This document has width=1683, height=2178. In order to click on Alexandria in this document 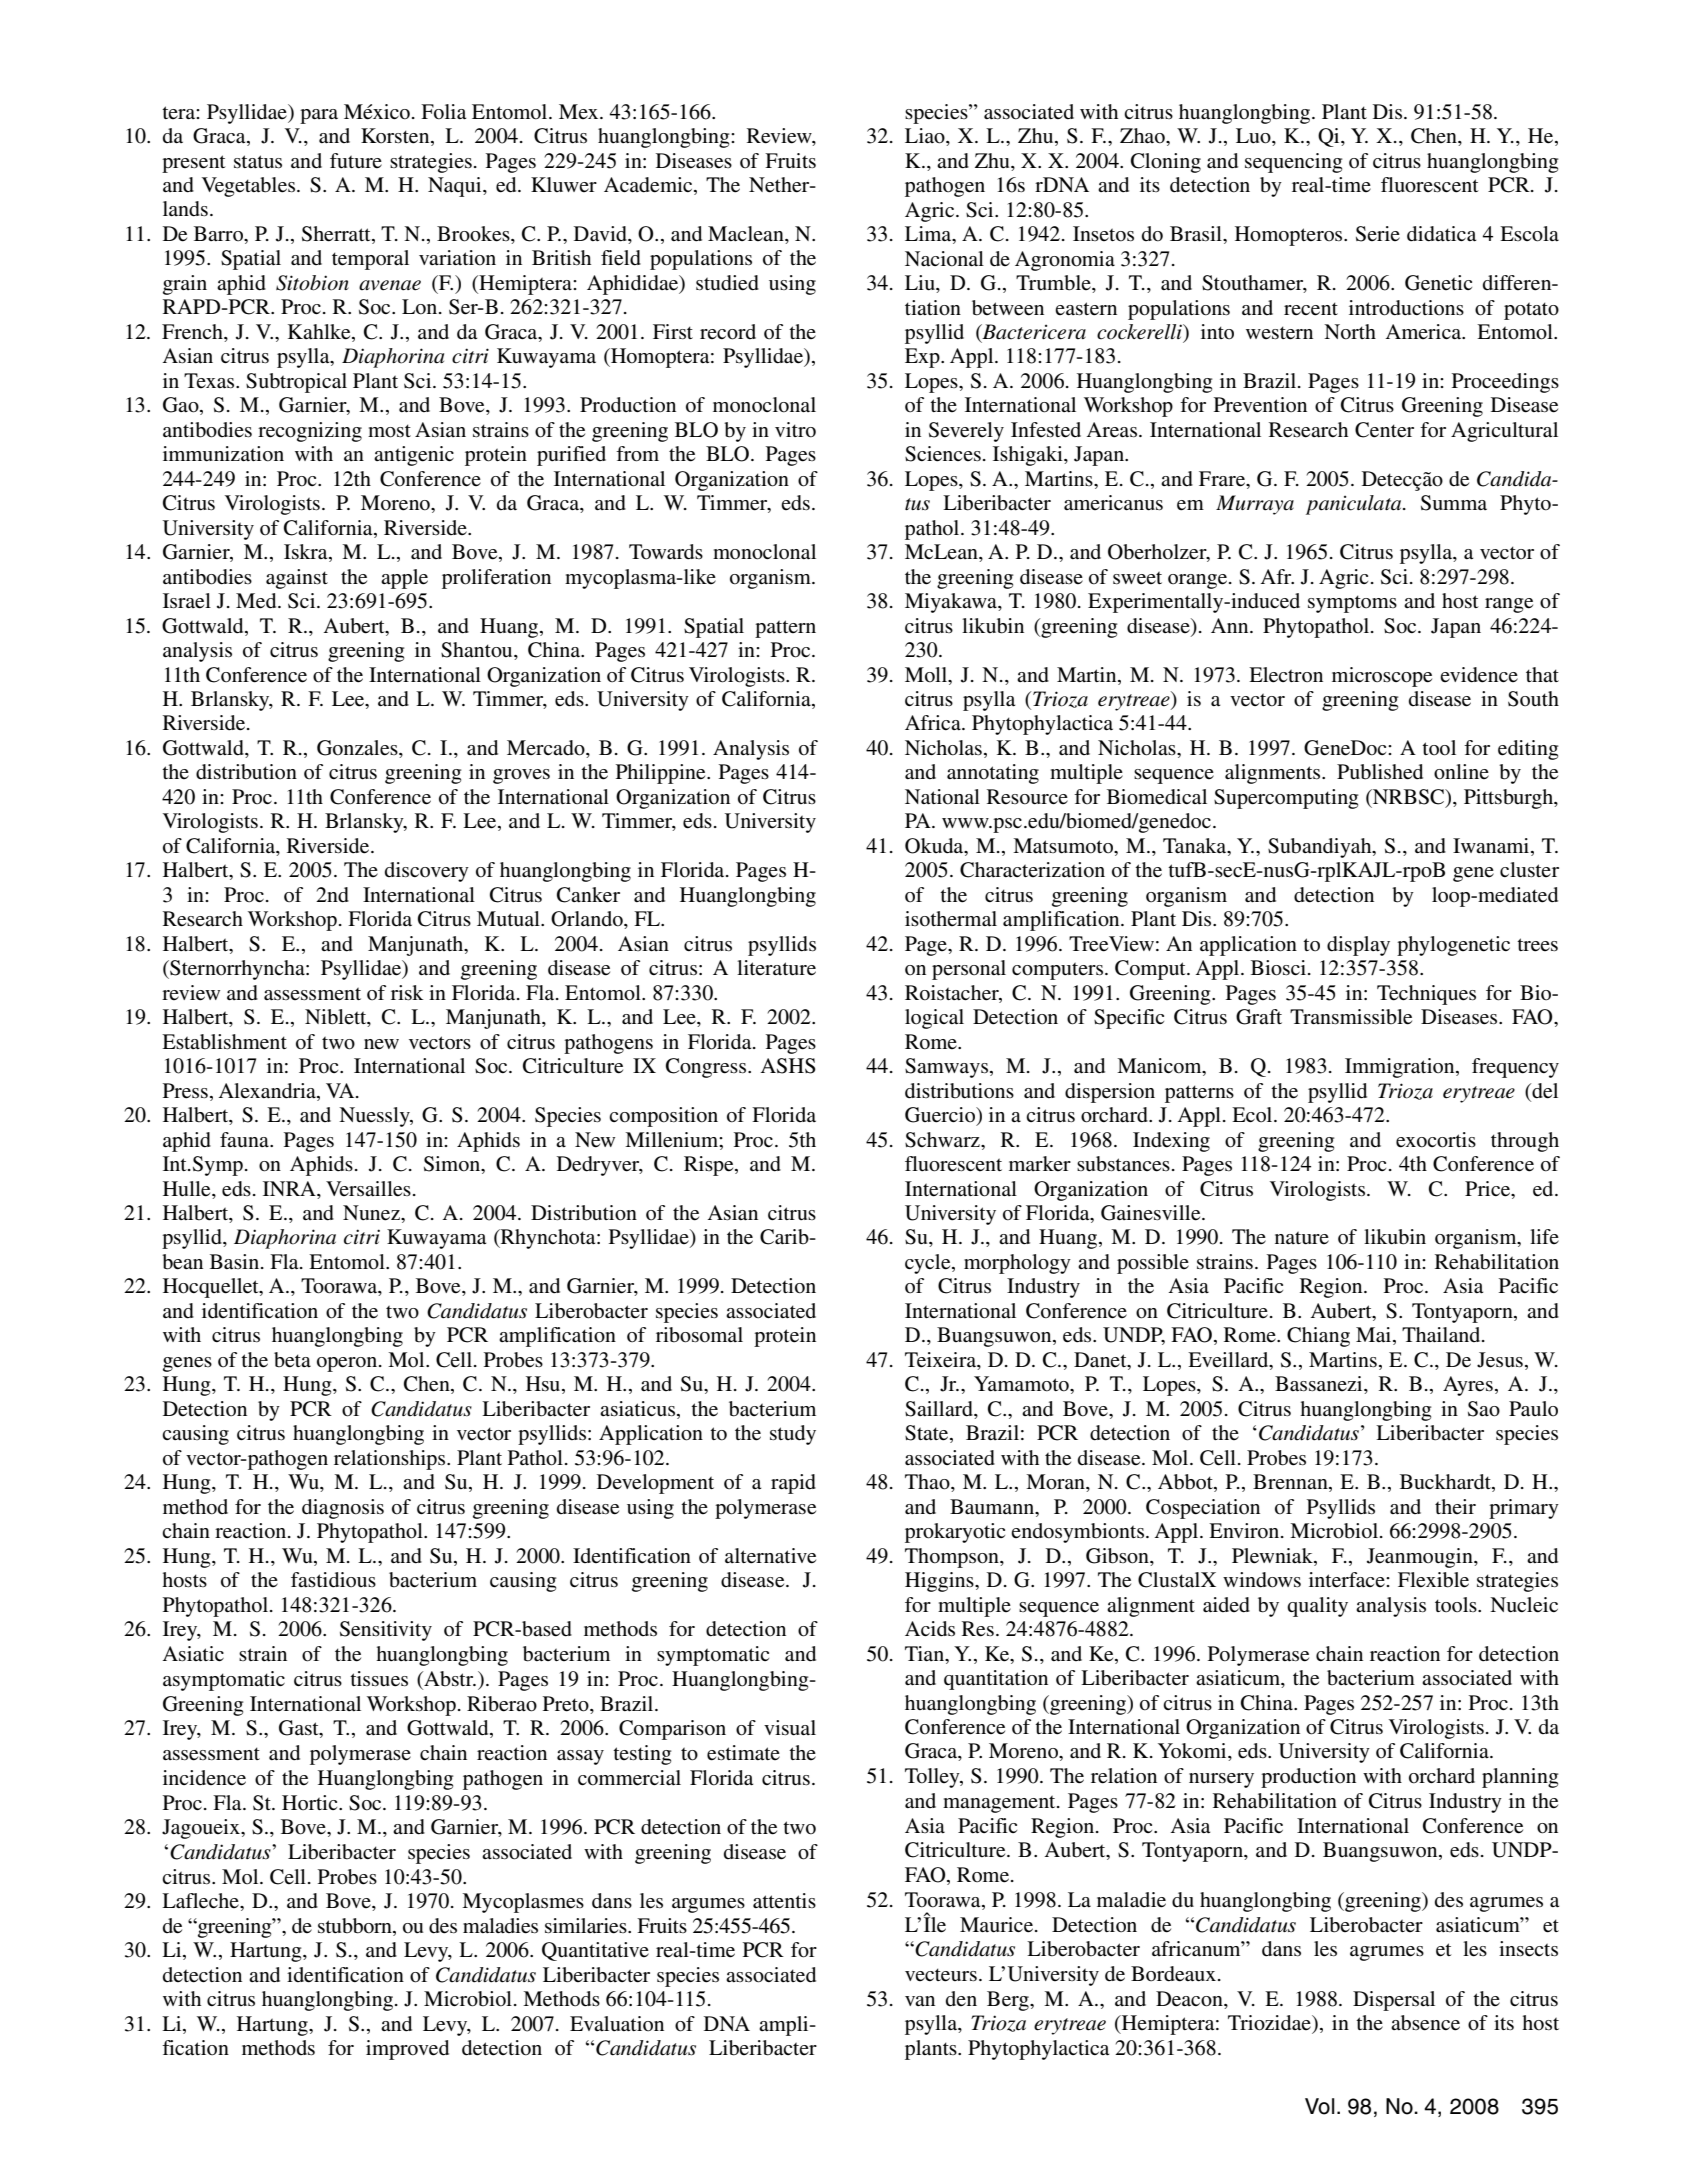, I will do `click(268, 1091)`.
